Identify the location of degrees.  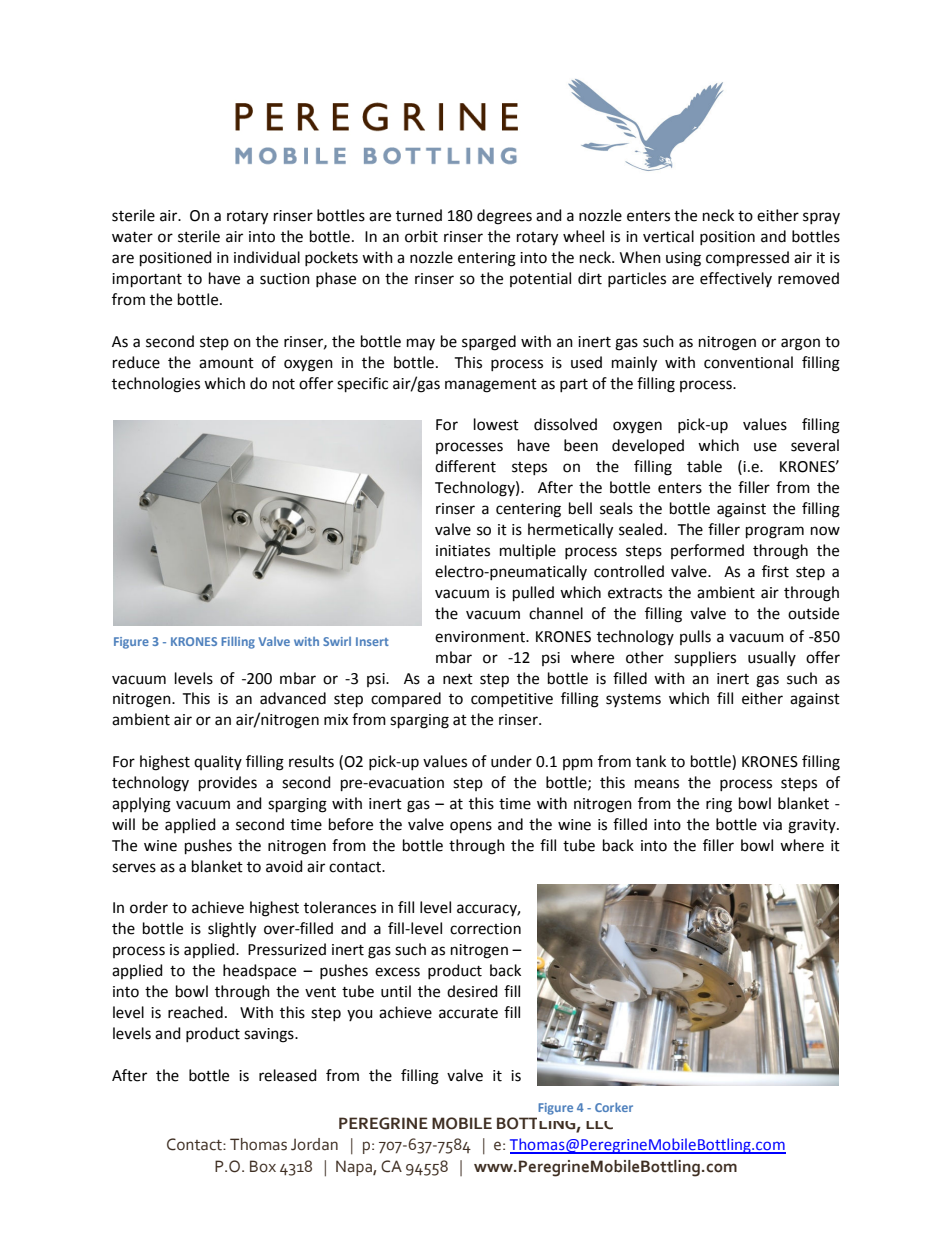
(504, 217).
